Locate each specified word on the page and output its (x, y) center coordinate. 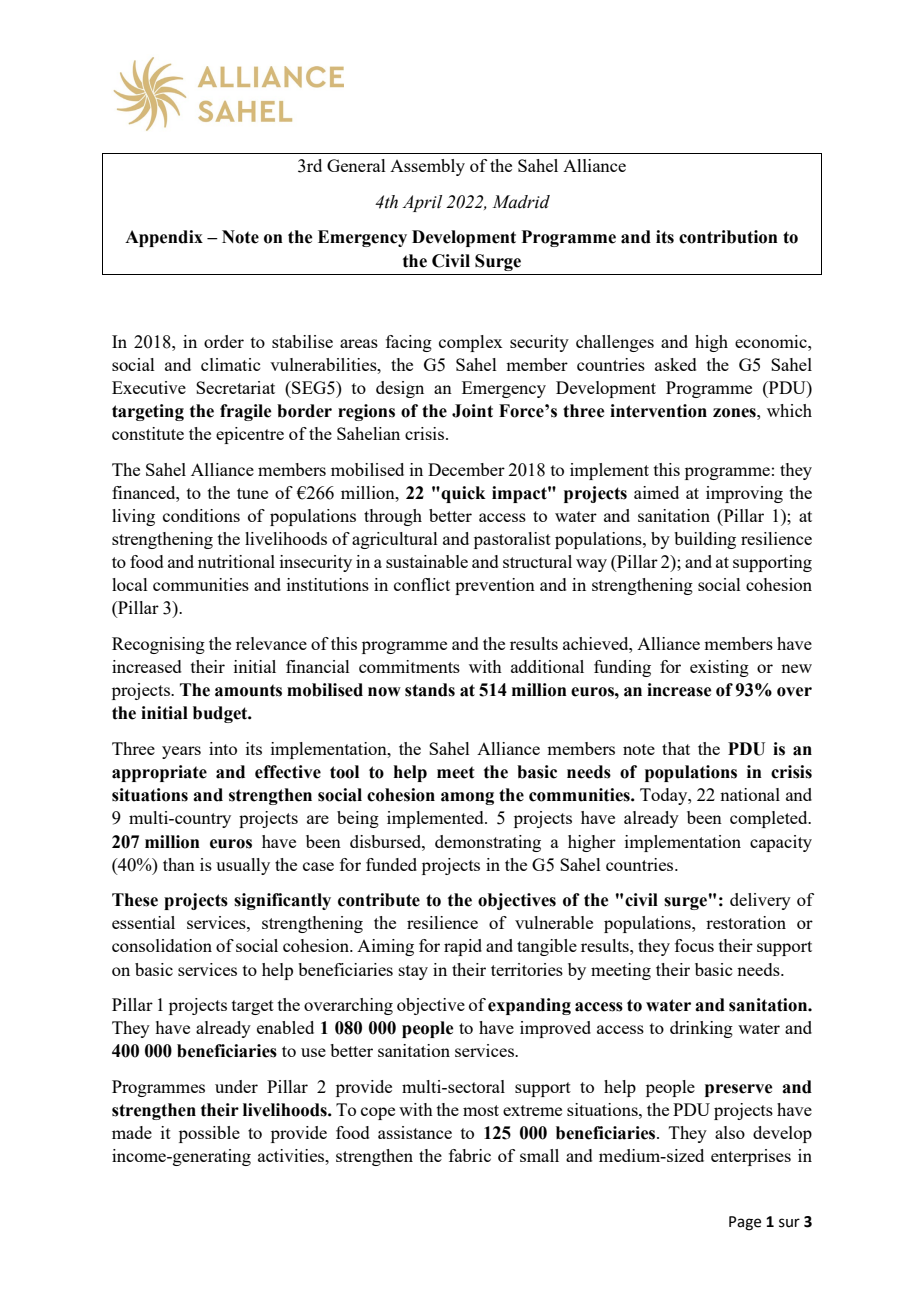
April (422, 203)
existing (719, 668)
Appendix (164, 238)
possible (209, 1134)
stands (430, 690)
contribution (728, 237)
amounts (248, 690)
